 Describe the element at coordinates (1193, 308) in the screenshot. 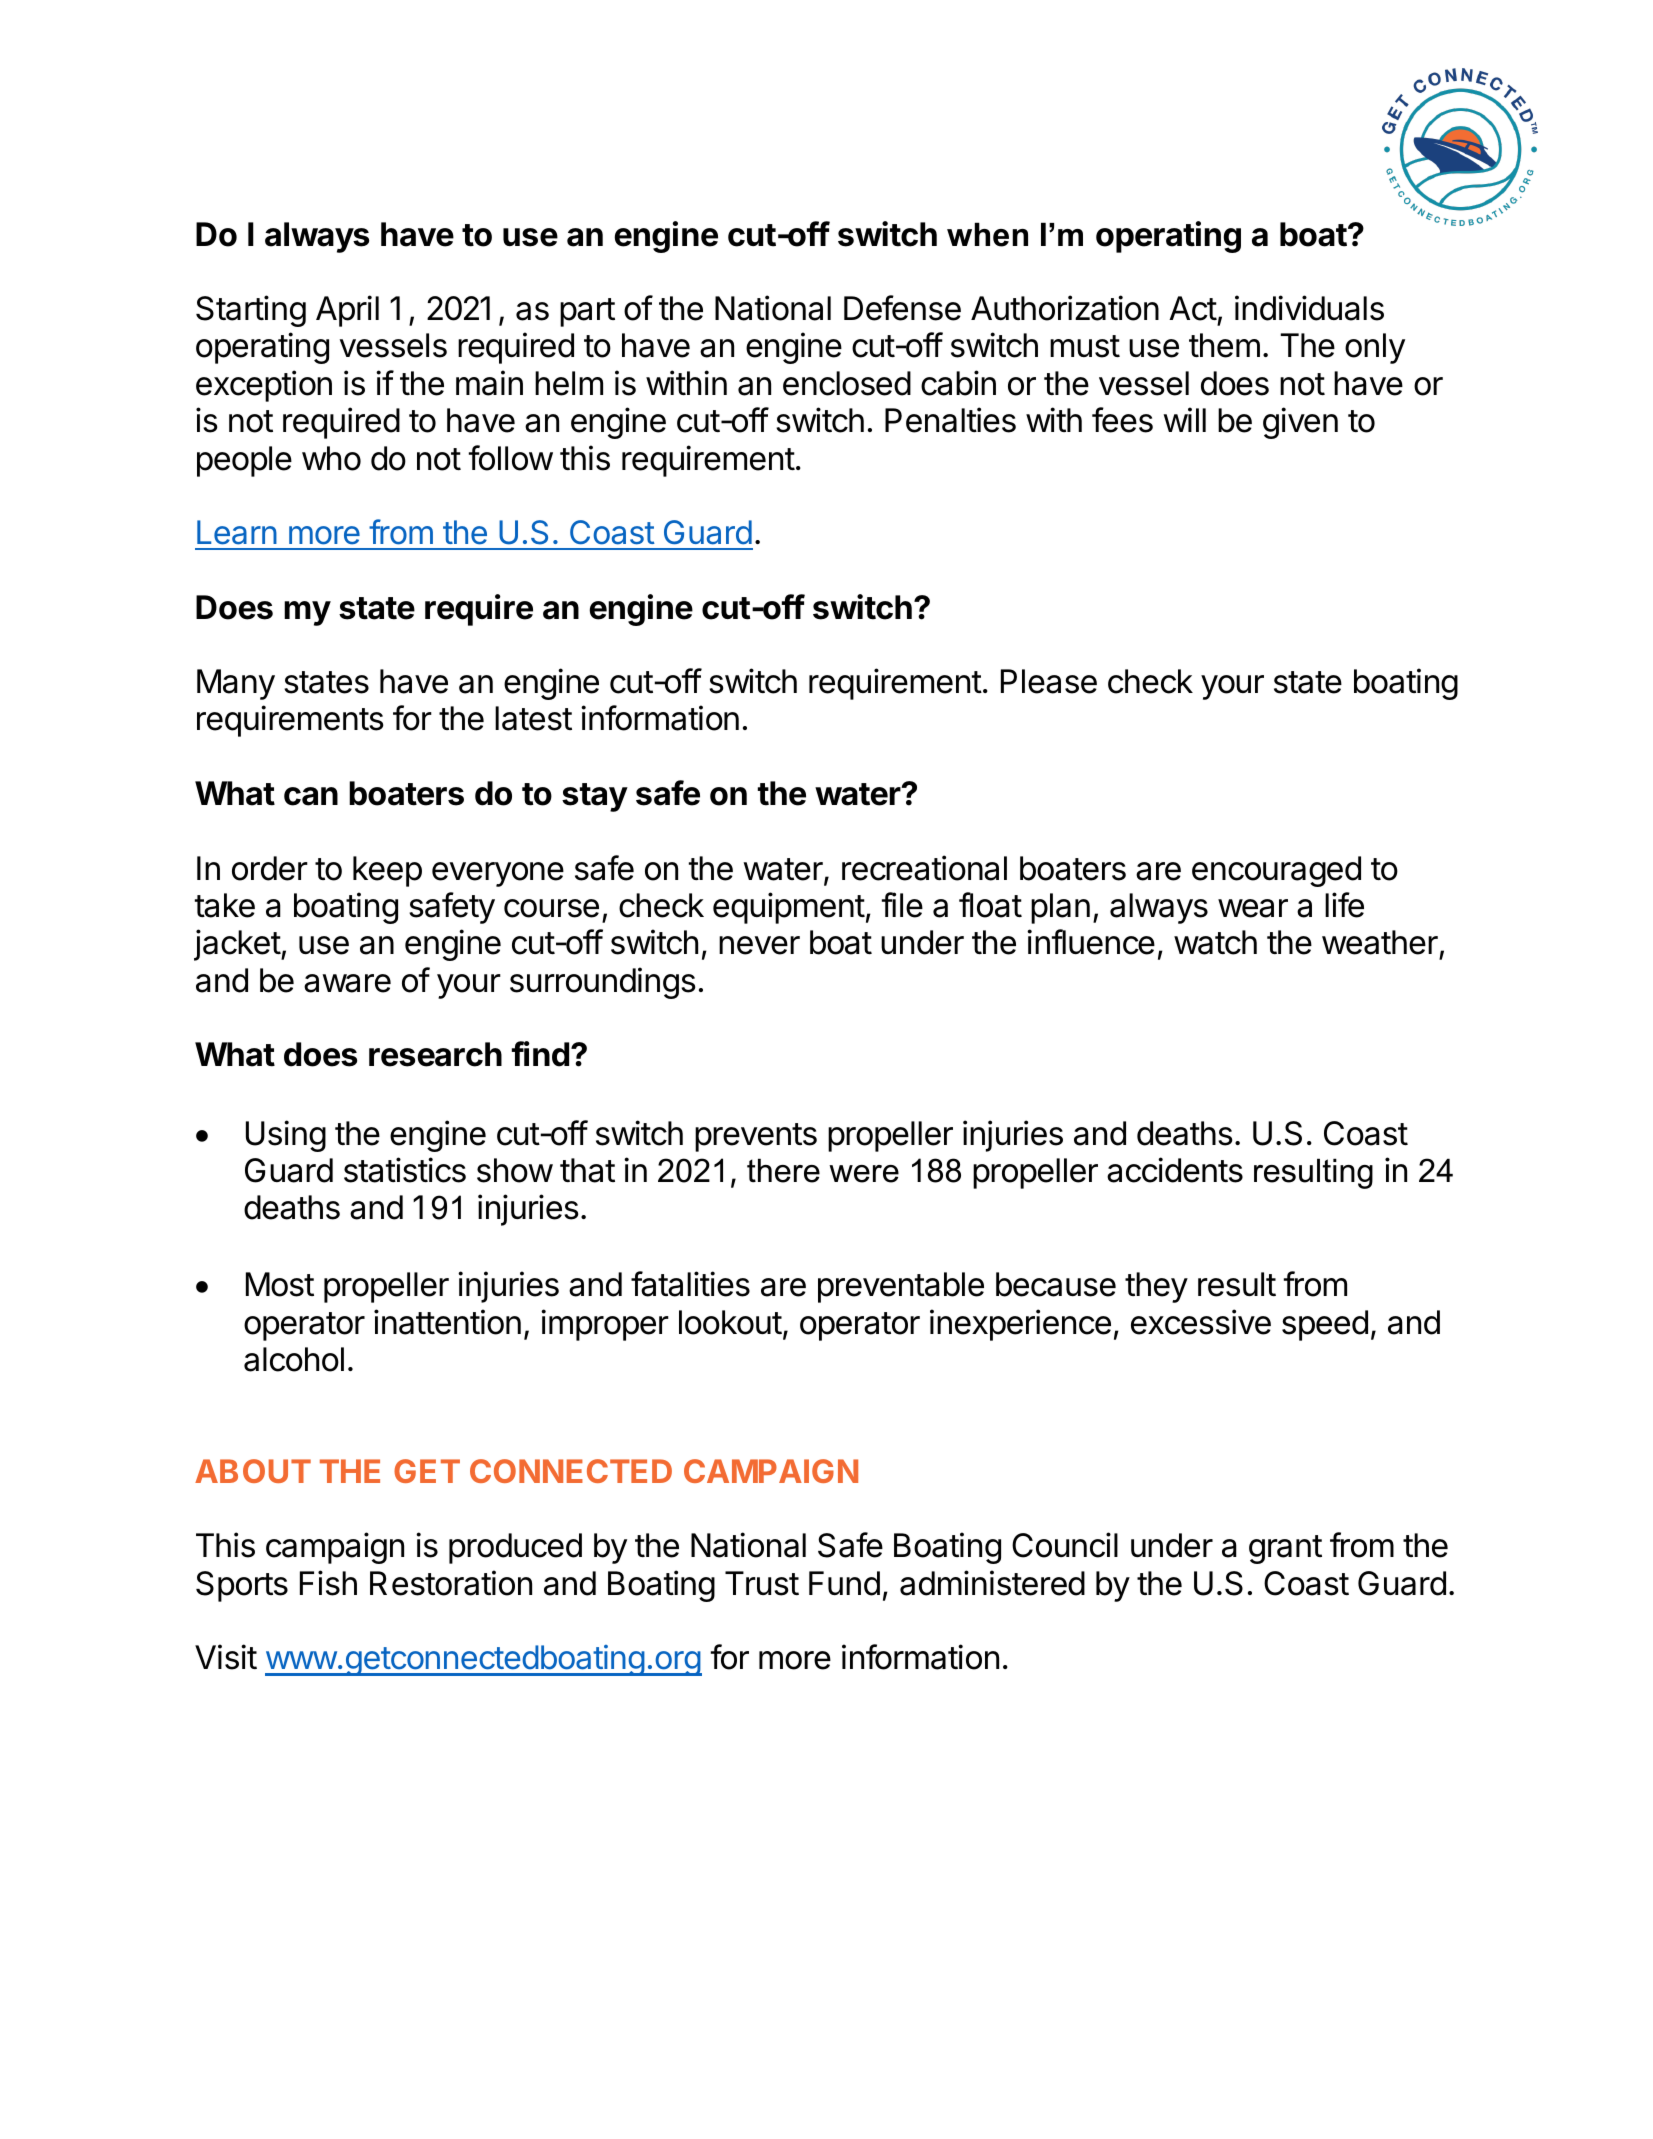

I see `Act` at that location.
